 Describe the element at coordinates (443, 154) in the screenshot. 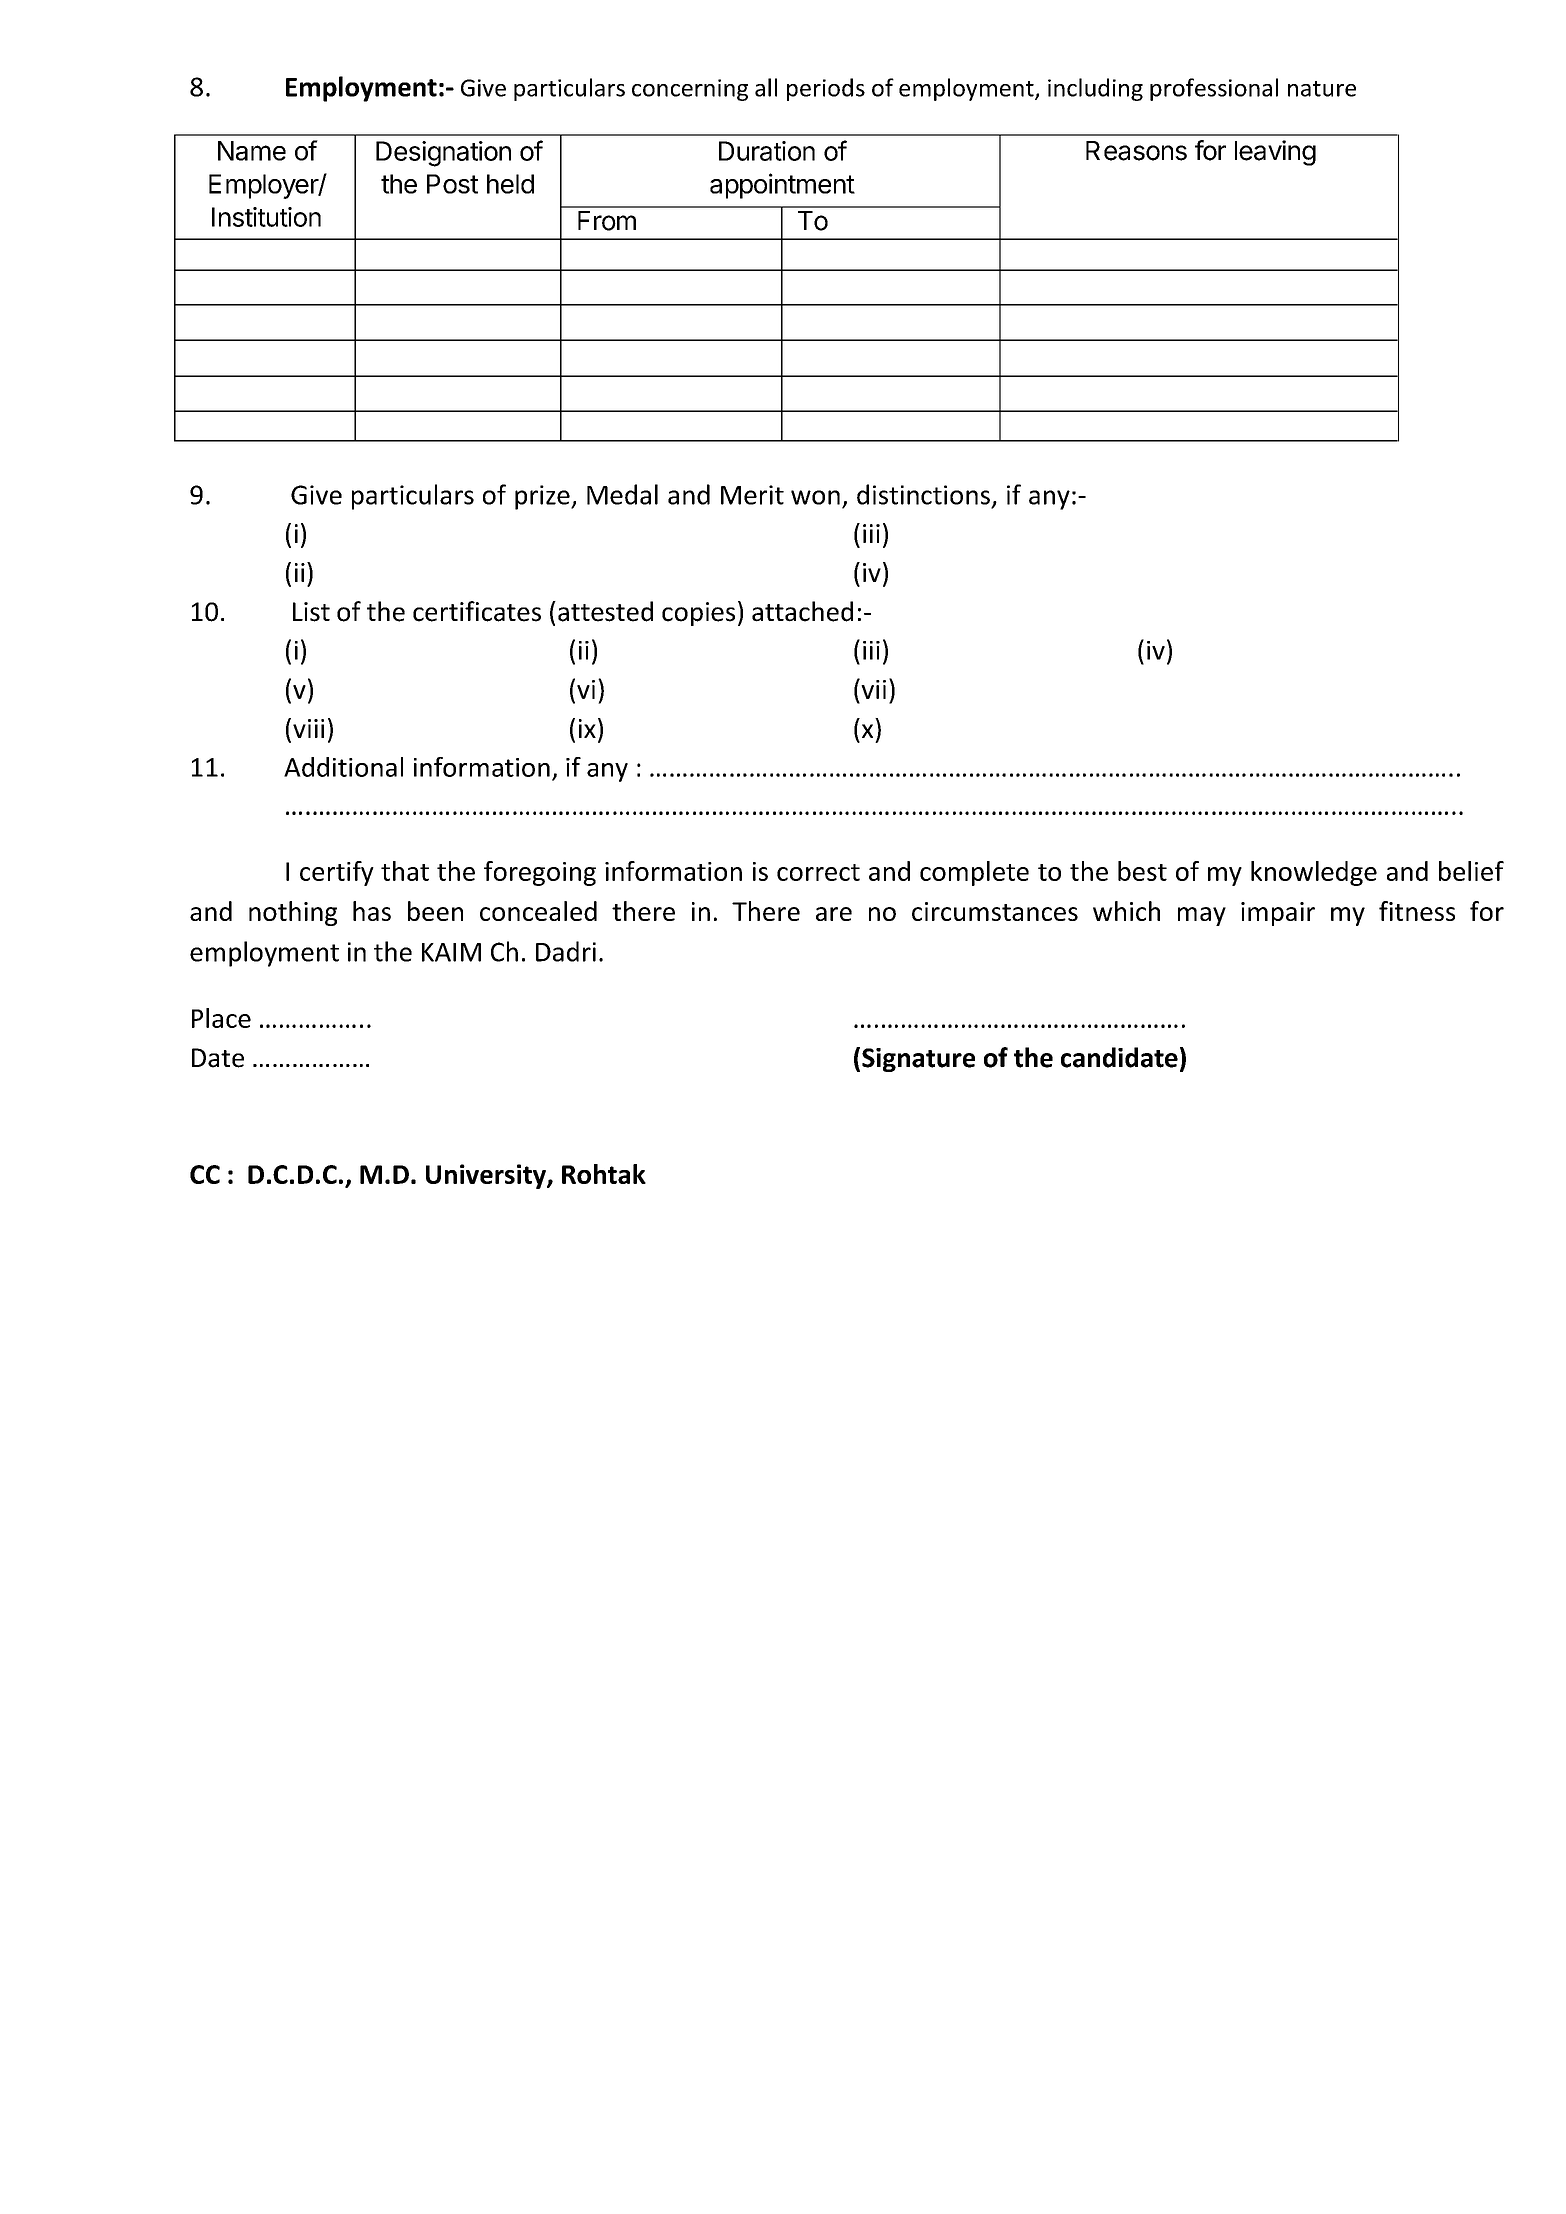

I see `Designation` at that location.
